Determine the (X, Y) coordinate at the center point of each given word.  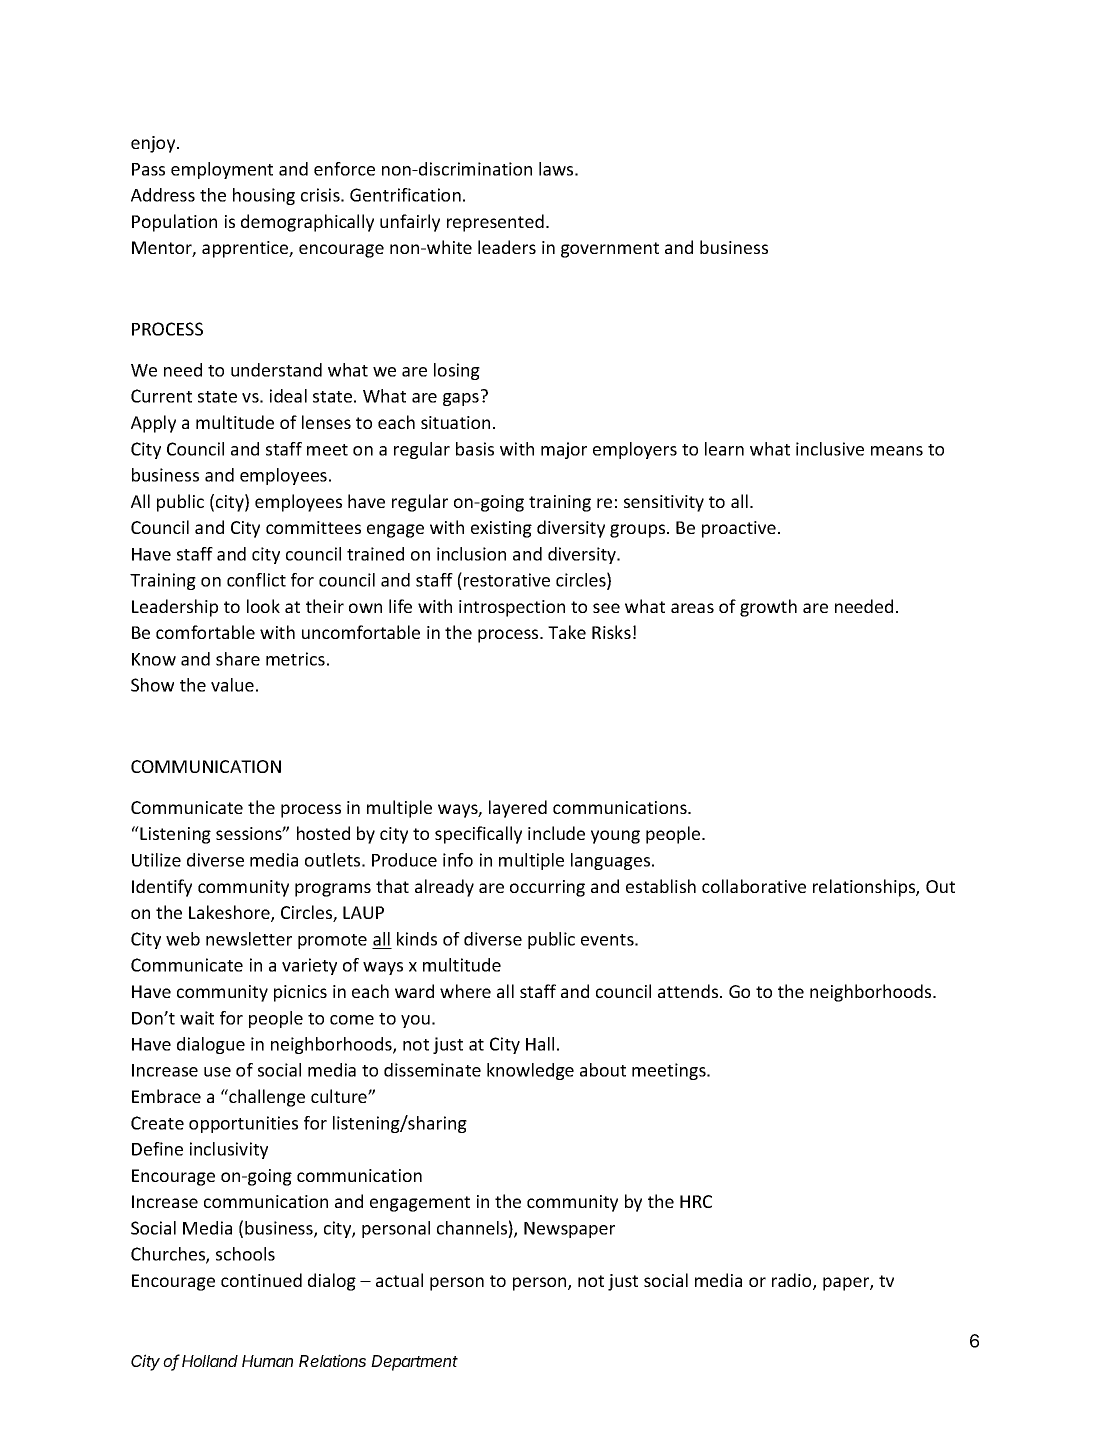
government (610, 250)
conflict (256, 580)
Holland (210, 1361)
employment (222, 170)
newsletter (249, 939)
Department (414, 1363)
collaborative (754, 886)
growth (768, 608)
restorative (507, 580)
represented (495, 223)
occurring (547, 888)
